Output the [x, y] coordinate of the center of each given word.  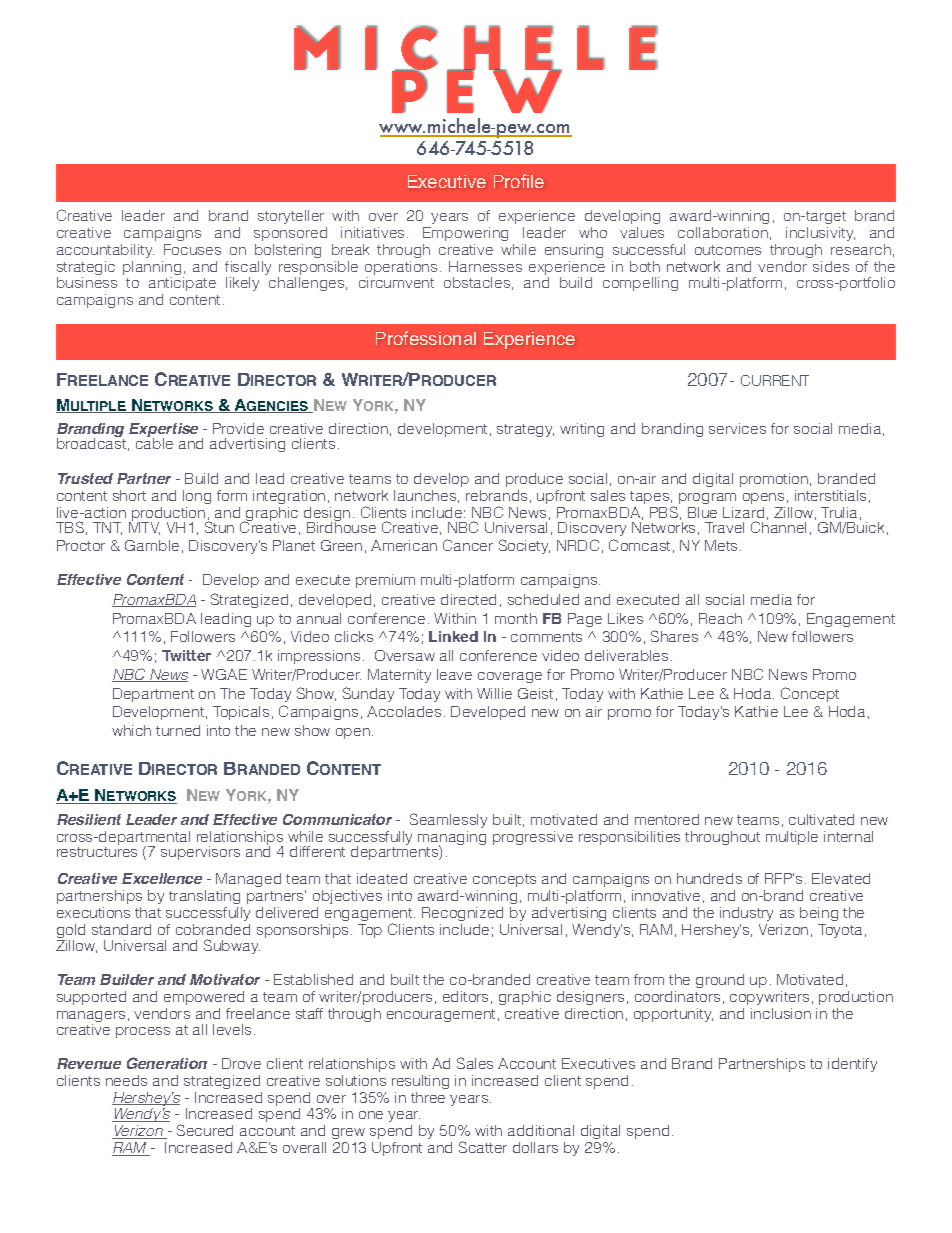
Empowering [465, 234]
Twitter [186, 655]
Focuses [192, 249]
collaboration [723, 232]
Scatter [483, 1147]
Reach [720, 618]
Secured [205, 1130]
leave [454, 674]
